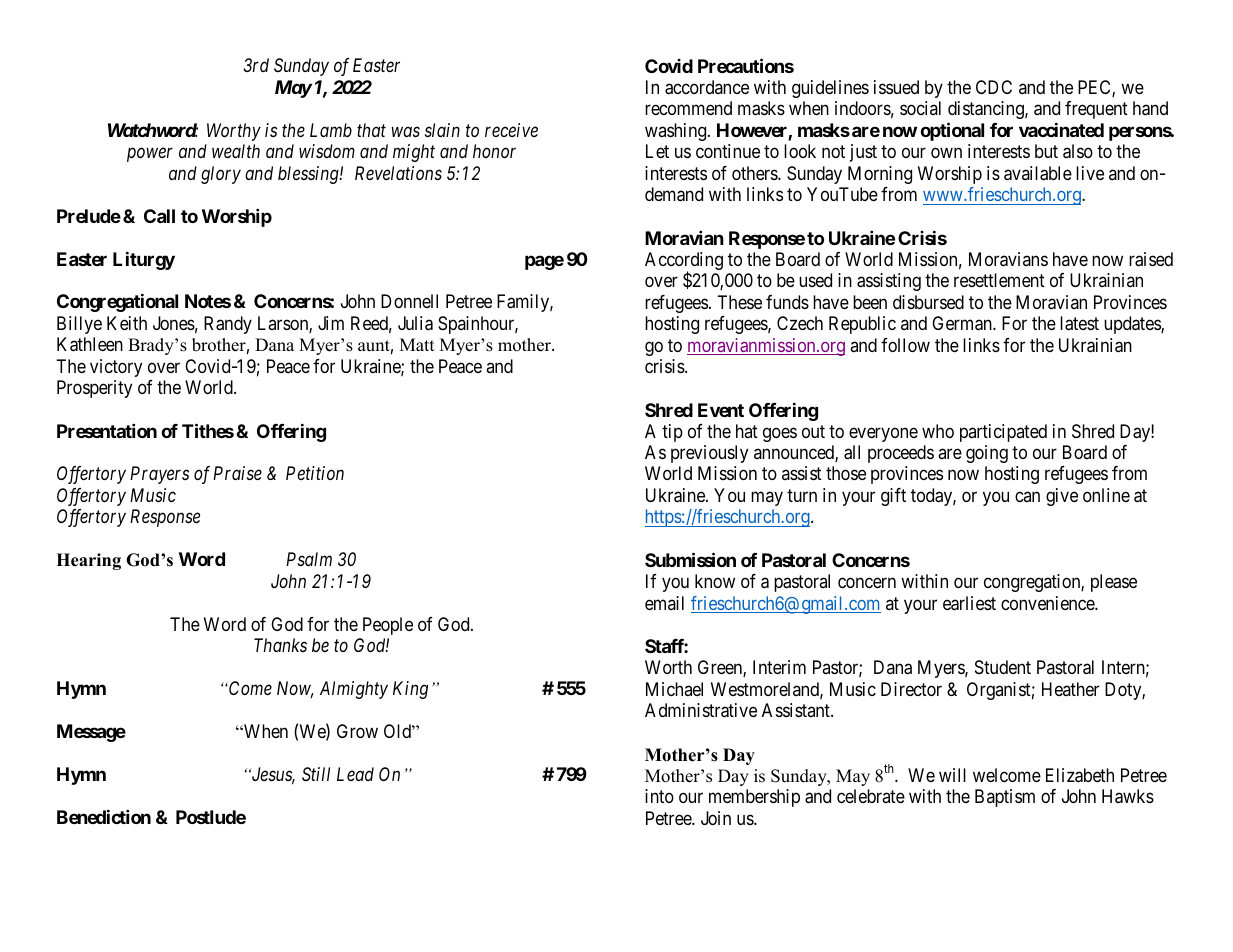 Image resolution: width=1233 pixels, height=952 pixels. I want to click on know, so click(715, 581).
